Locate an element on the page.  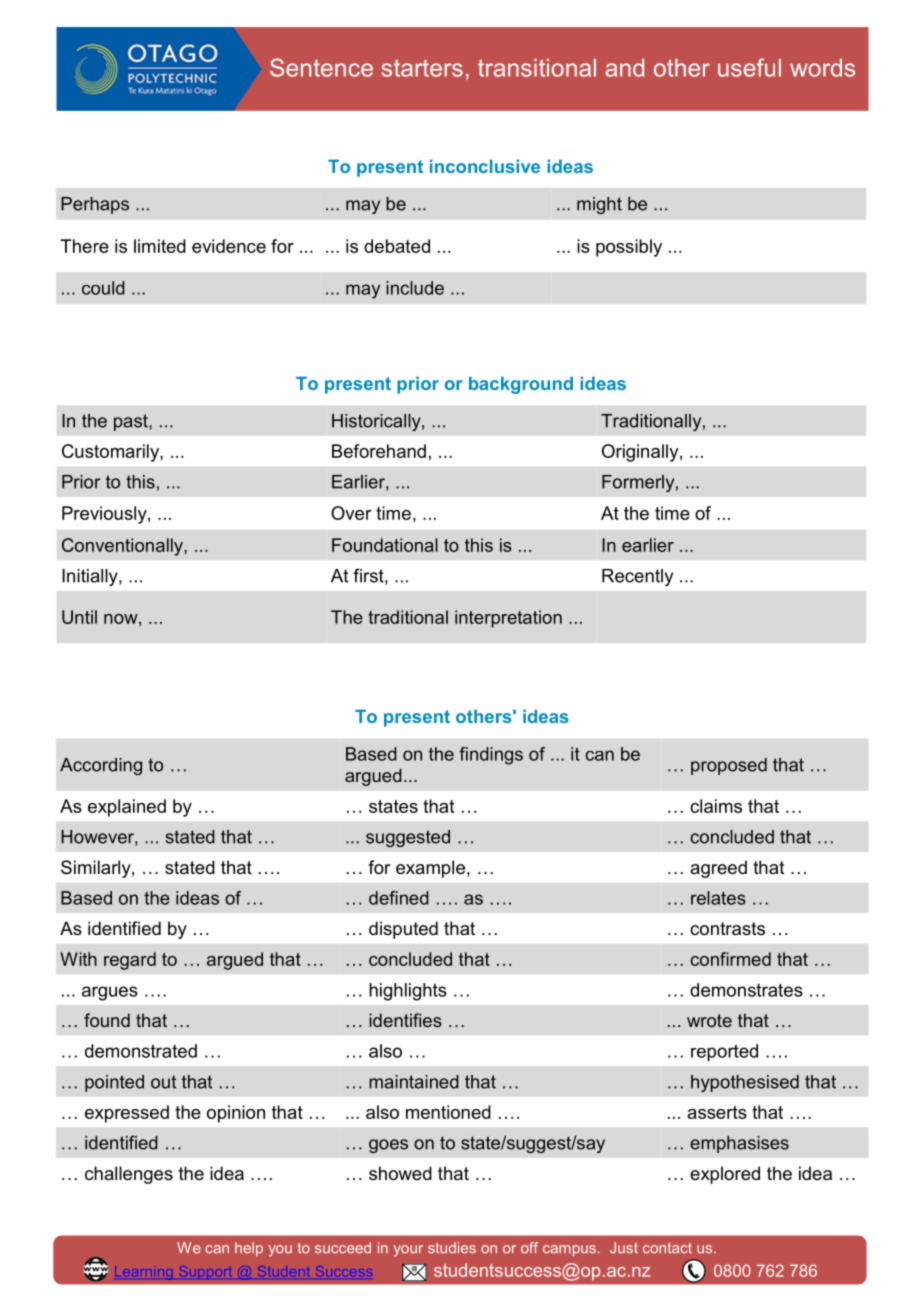
Perhaps is located at coordinates (95, 205).
